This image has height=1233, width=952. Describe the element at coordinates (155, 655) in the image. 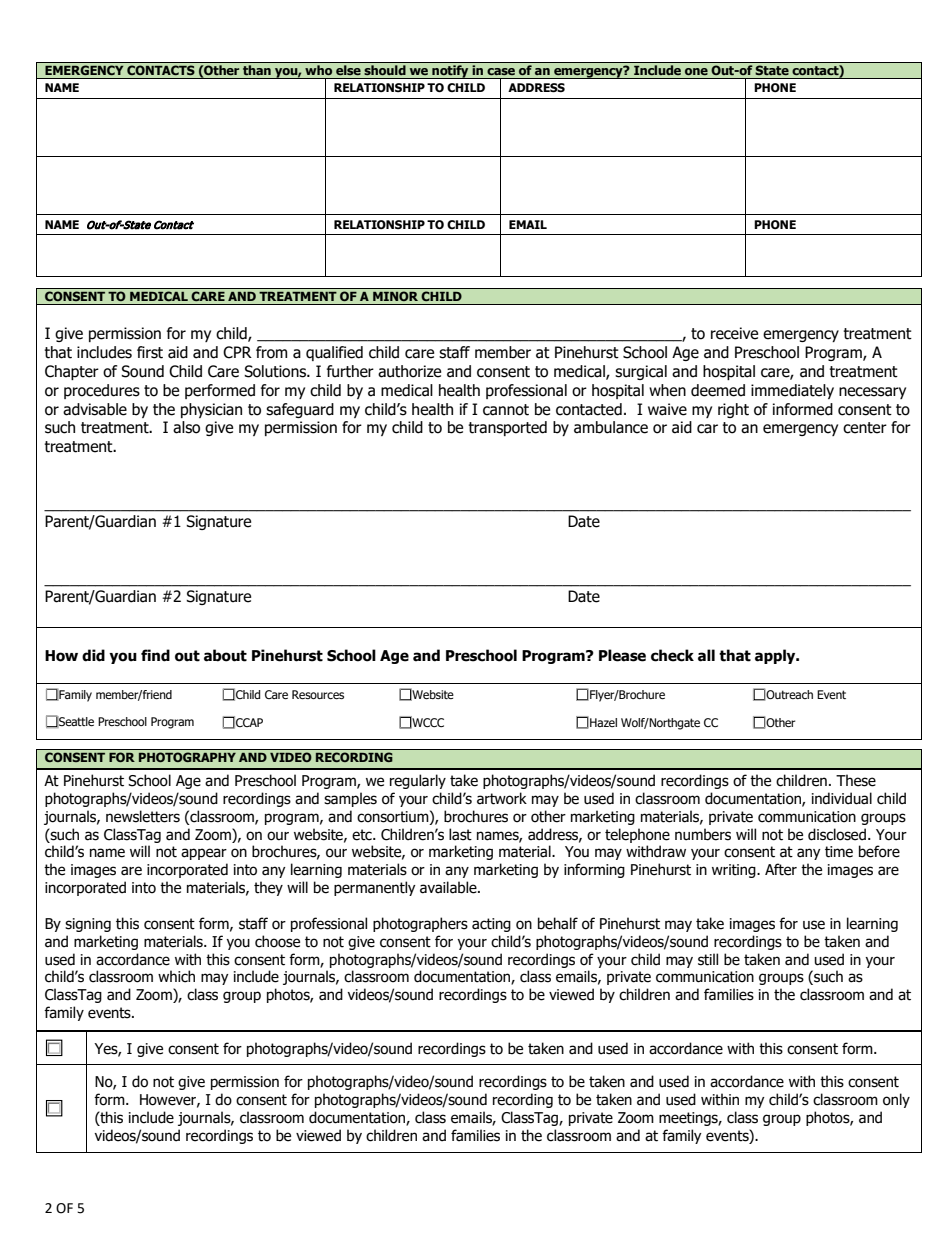

I see `find` at that location.
